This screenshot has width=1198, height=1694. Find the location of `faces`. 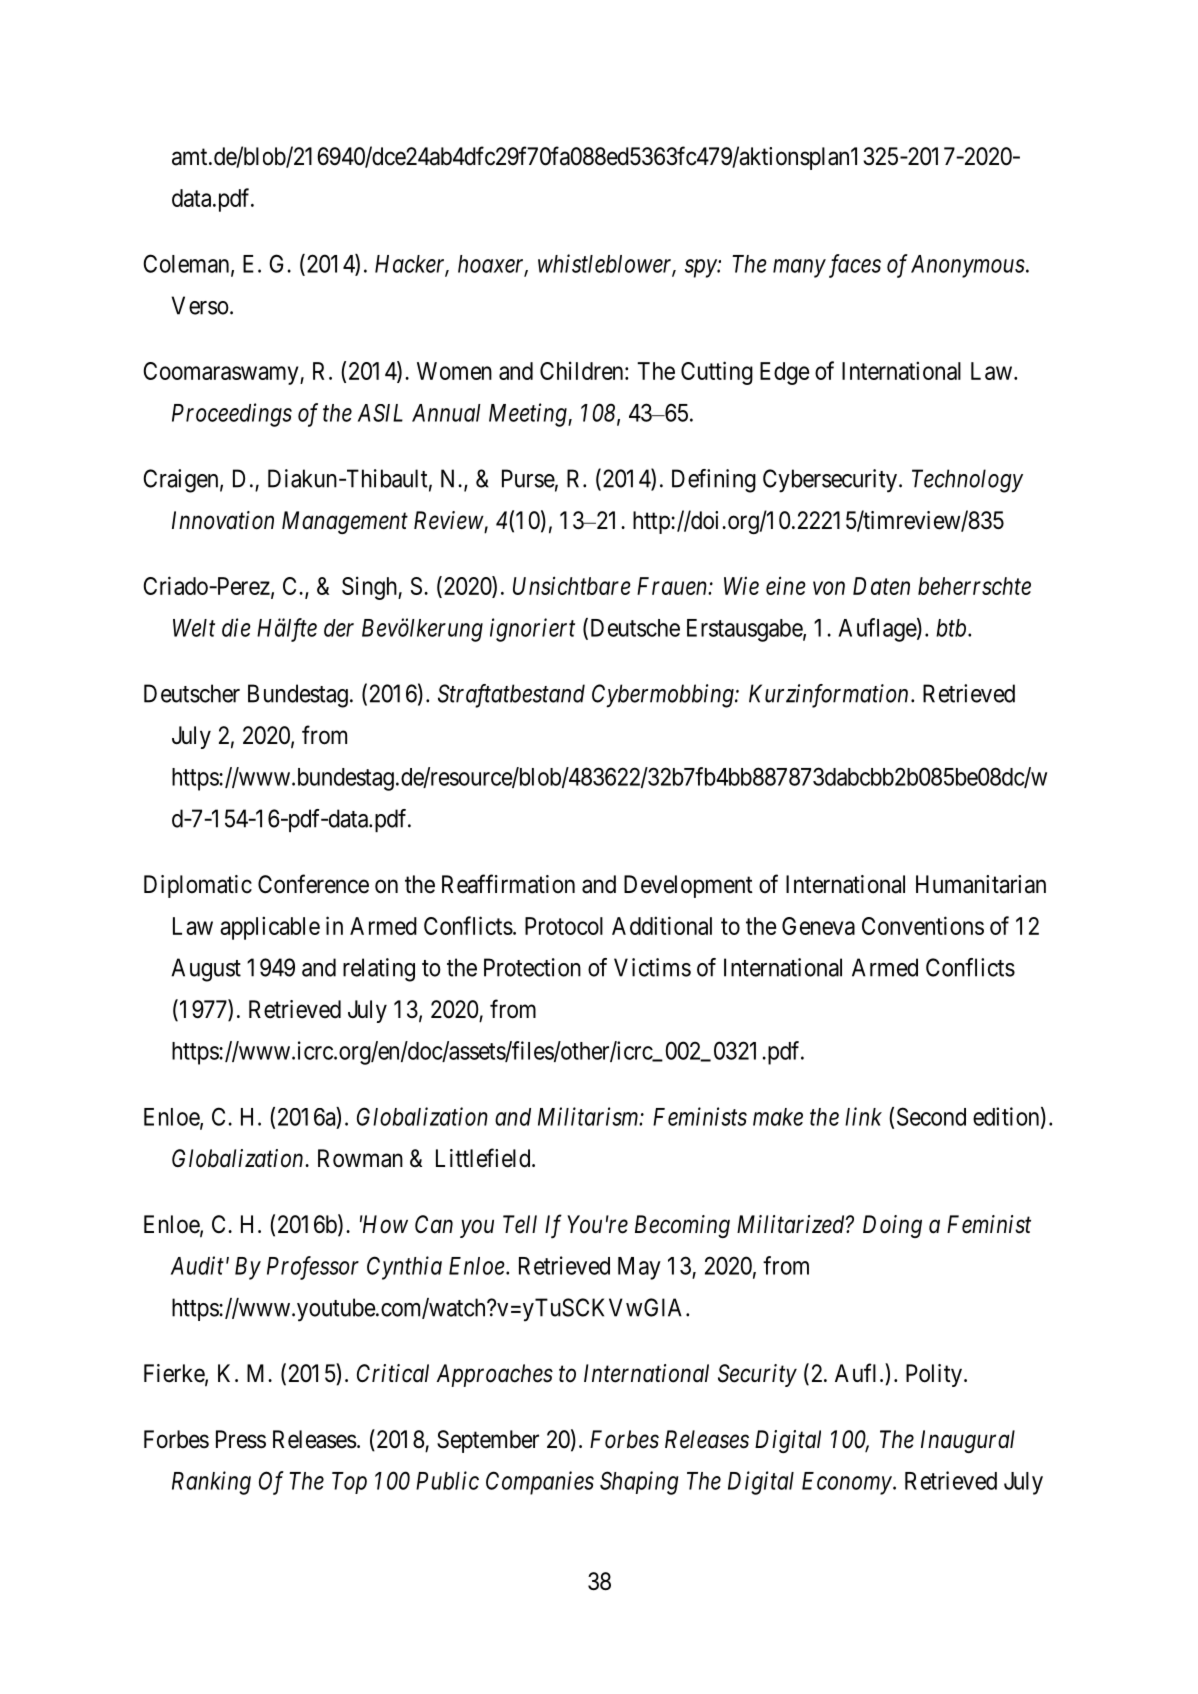

faces is located at coordinates (853, 266).
